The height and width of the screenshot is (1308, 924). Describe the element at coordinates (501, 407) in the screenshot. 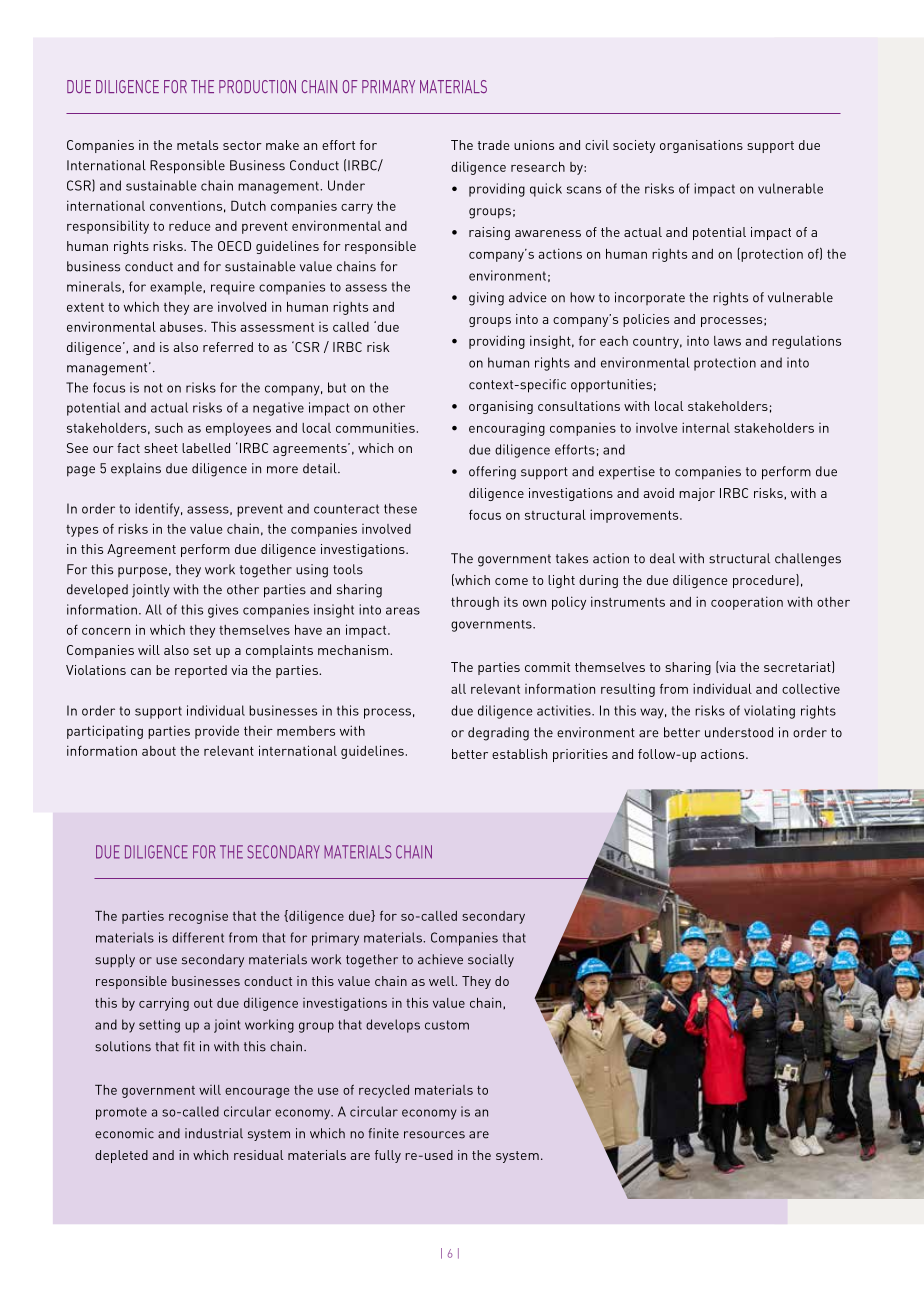

I see `organising` at that location.
